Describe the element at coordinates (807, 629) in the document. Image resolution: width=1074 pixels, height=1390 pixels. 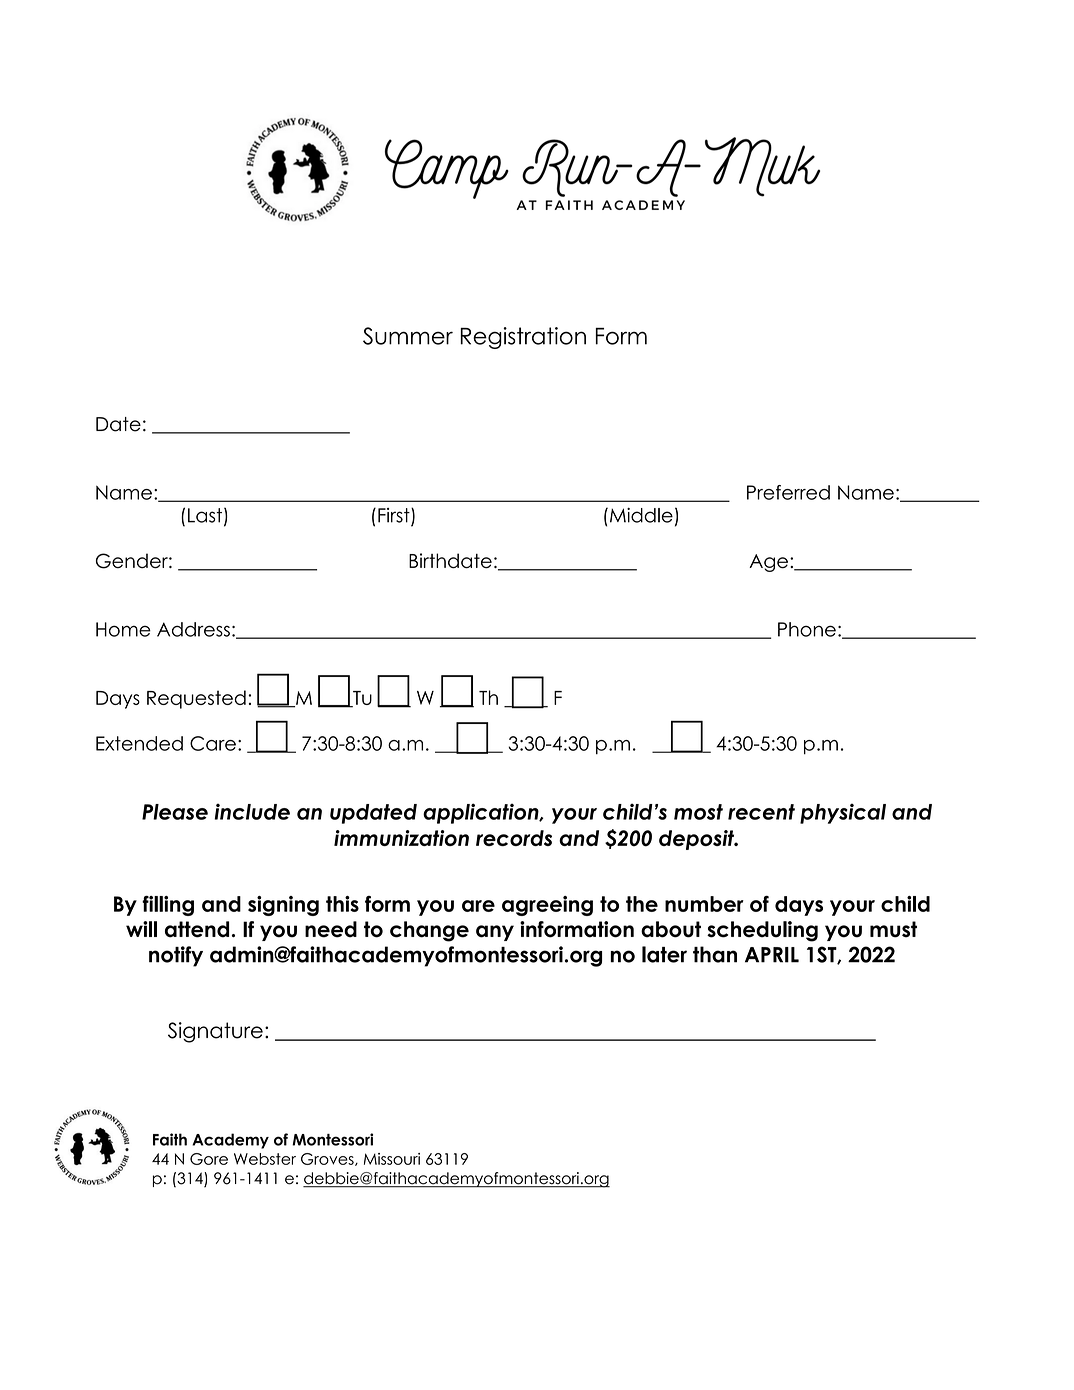
I see `Phone` at that location.
